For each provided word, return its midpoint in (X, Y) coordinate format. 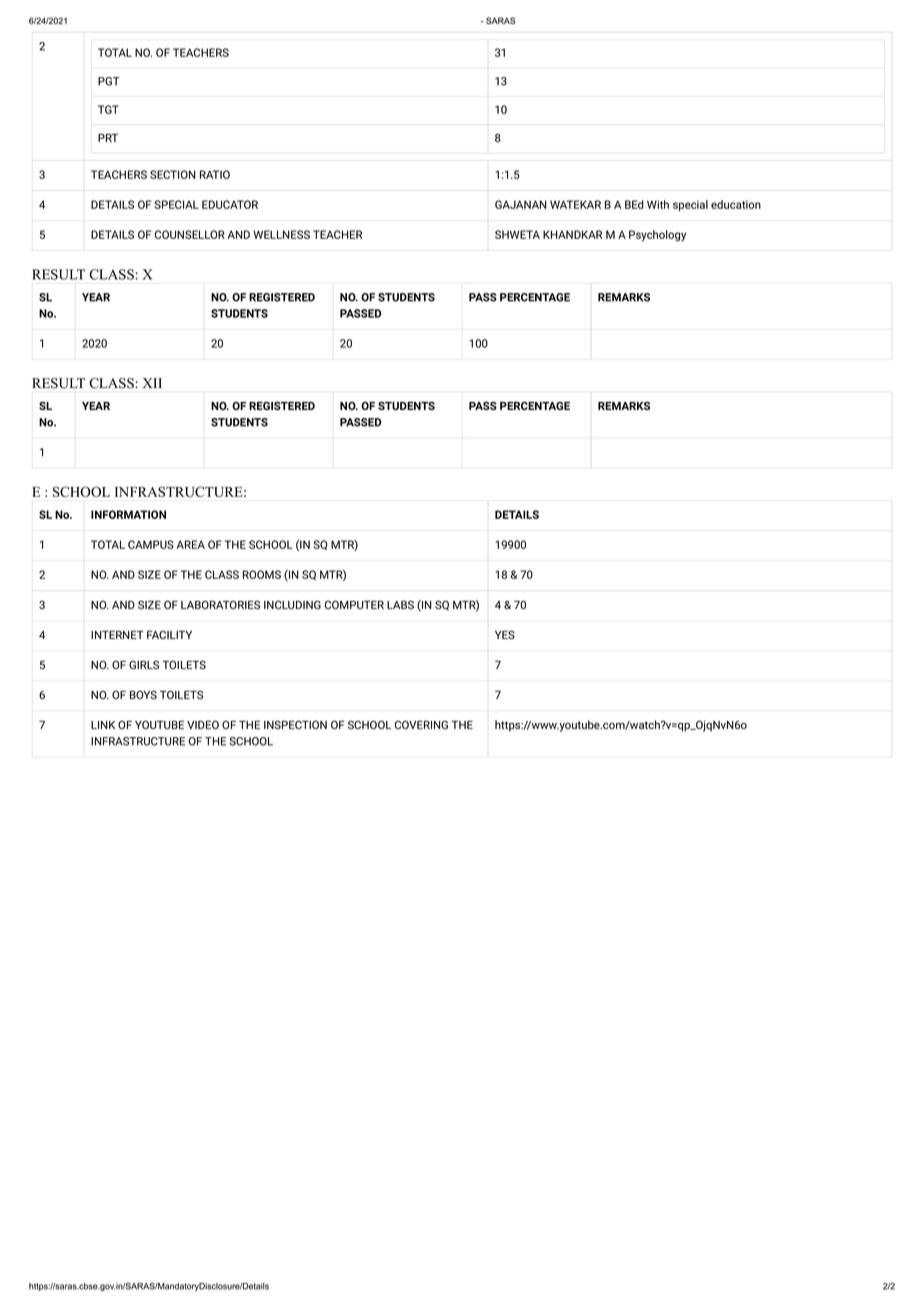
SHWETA (517, 234)
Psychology (657, 236)
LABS (400, 604)
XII (152, 383)
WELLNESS (281, 234)
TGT (108, 109)
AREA (190, 544)
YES (505, 635)
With (658, 204)
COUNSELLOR (190, 234)
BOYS (143, 694)
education (736, 204)
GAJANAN (521, 204)
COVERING (421, 724)
